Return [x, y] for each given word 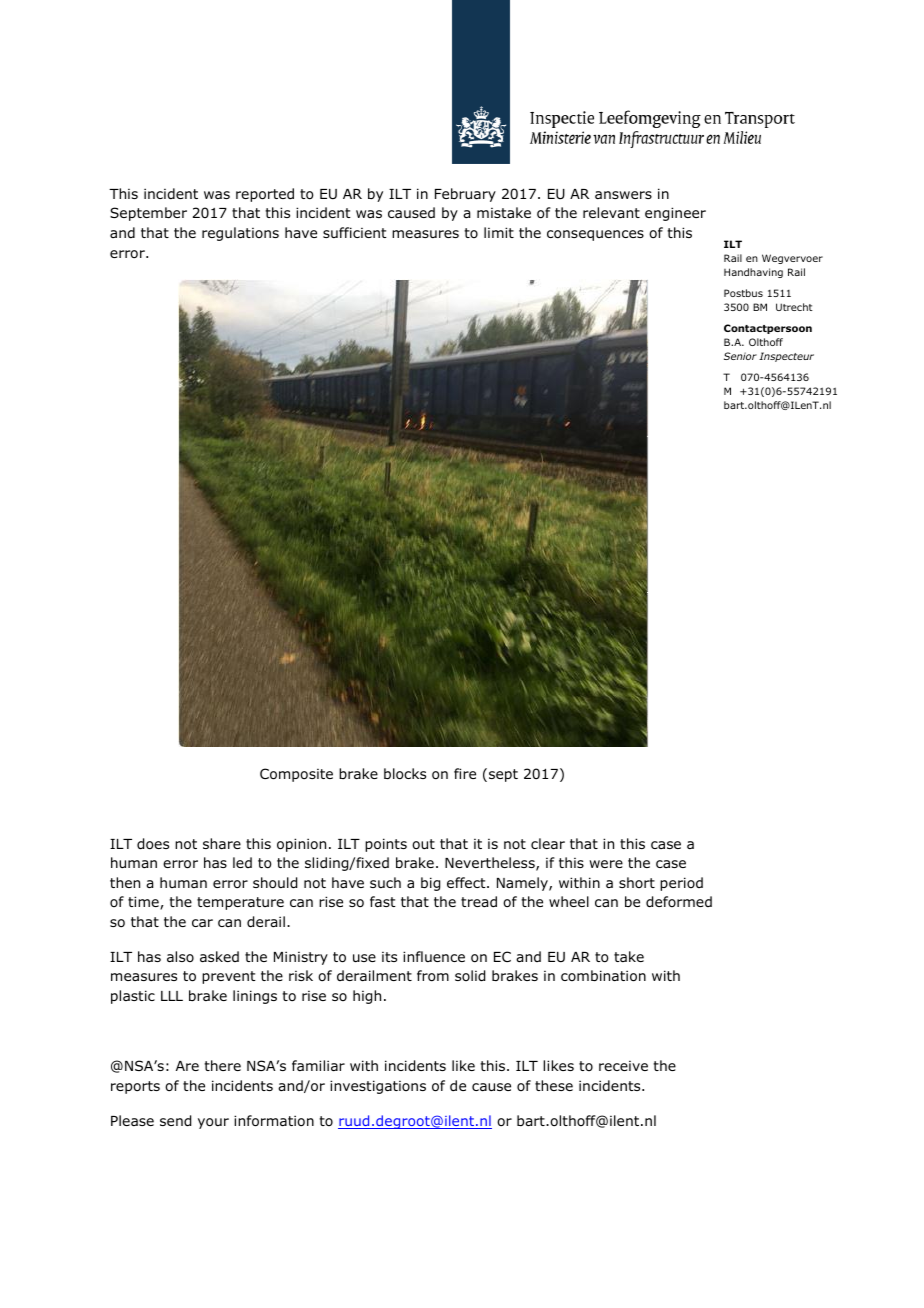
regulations [240, 234]
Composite [296, 775]
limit [499, 232]
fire [465, 773]
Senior [740, 356]
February [465, 195]
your [213, 1123]
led [242, 862]
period [681, 884]
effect [467, 882]
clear [548, 843]
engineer [675, 214]
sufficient [355, 232]
